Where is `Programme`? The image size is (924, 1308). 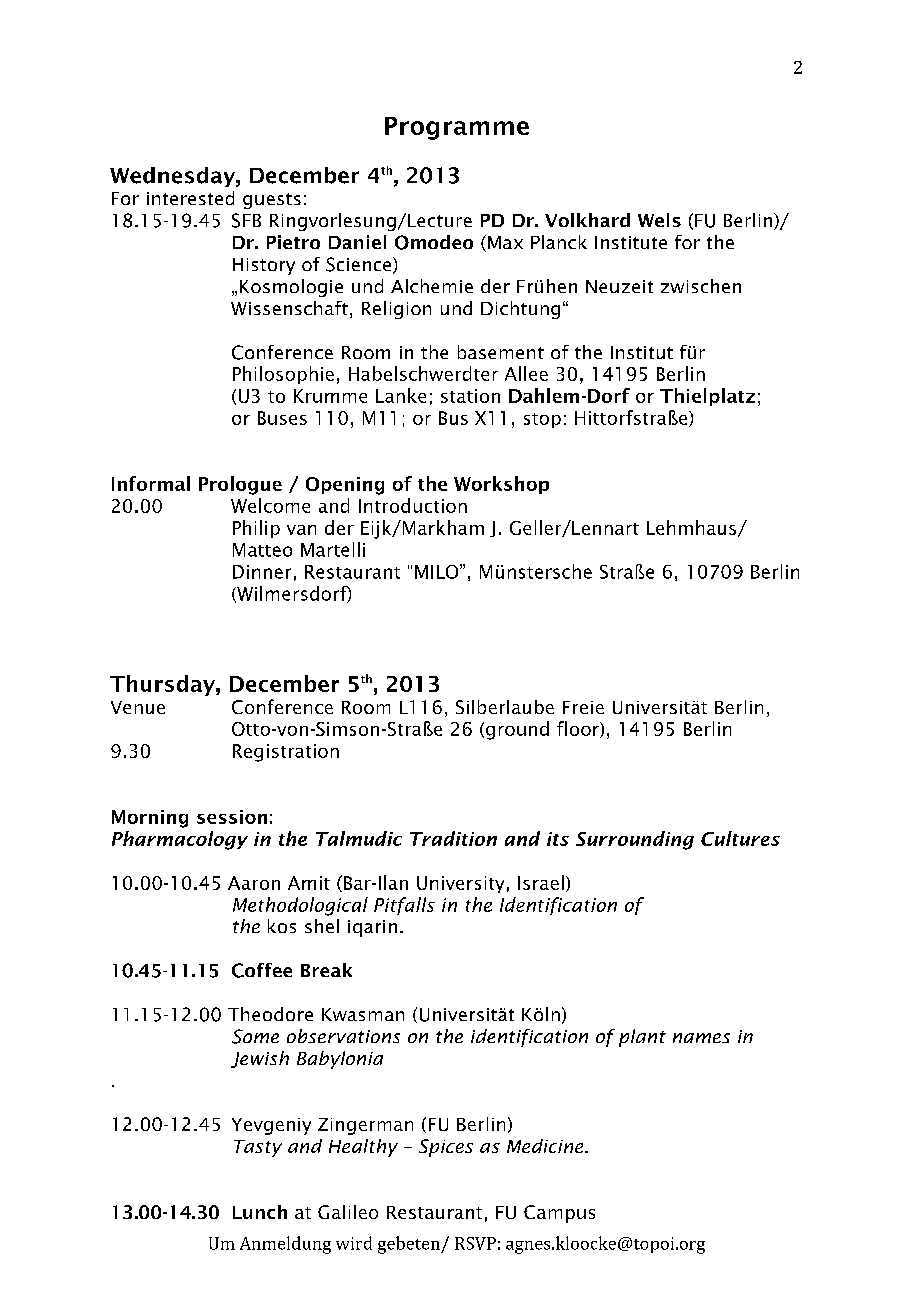 Programme is located at coordinates (457, 128).
